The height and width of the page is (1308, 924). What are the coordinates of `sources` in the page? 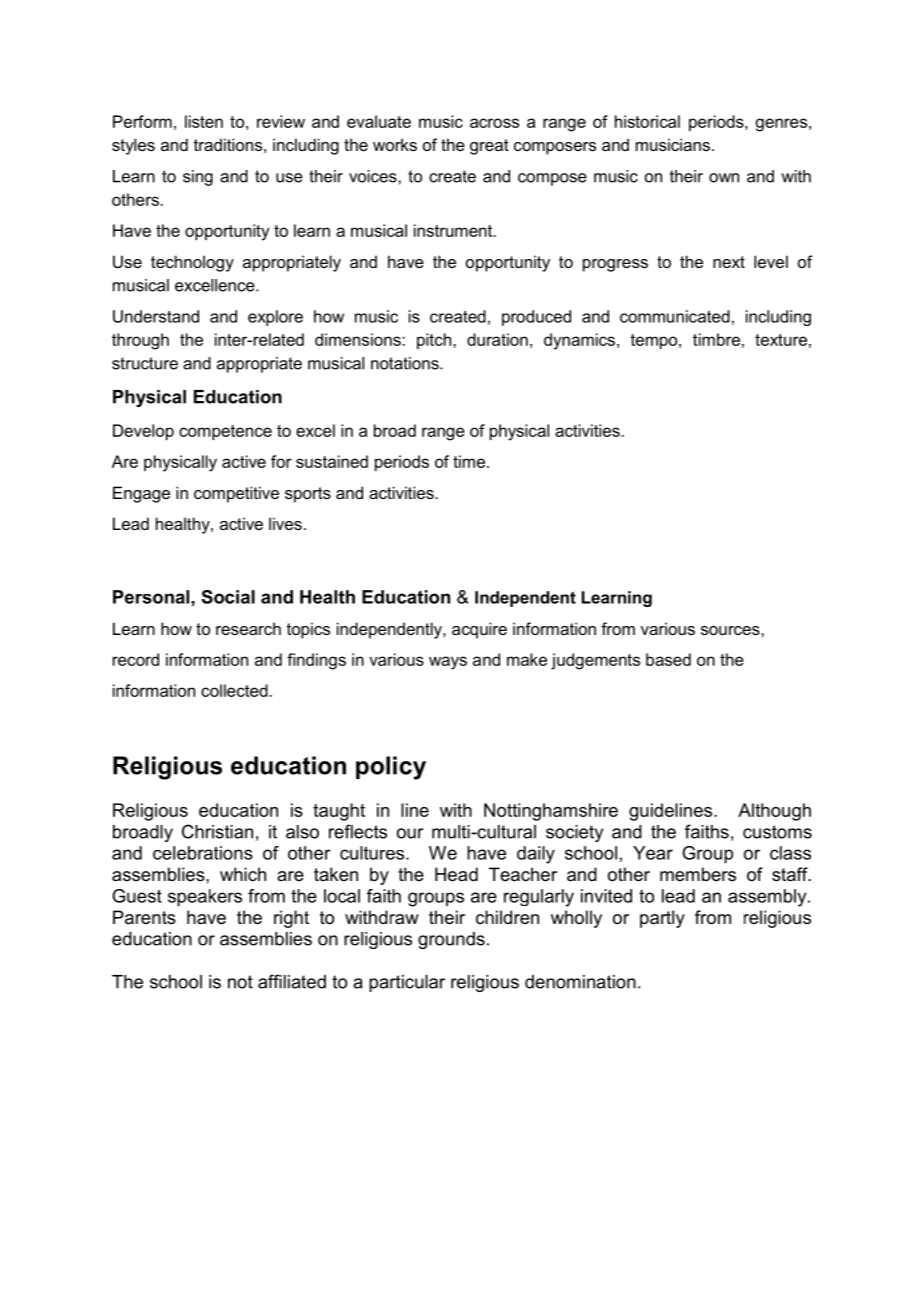 It's located at (731, 630).
